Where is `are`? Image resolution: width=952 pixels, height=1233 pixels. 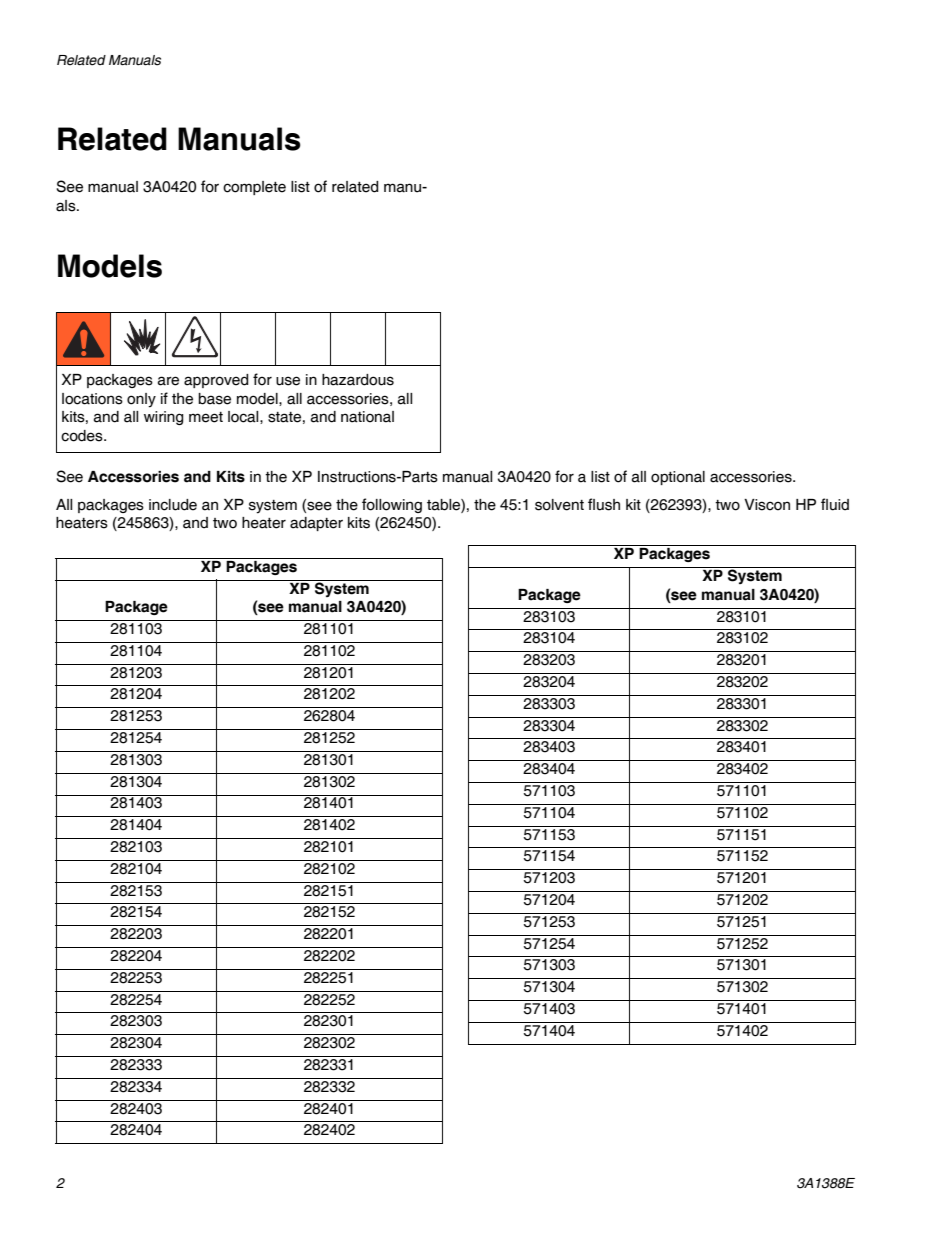 are is located at coordinates (168, 381).
